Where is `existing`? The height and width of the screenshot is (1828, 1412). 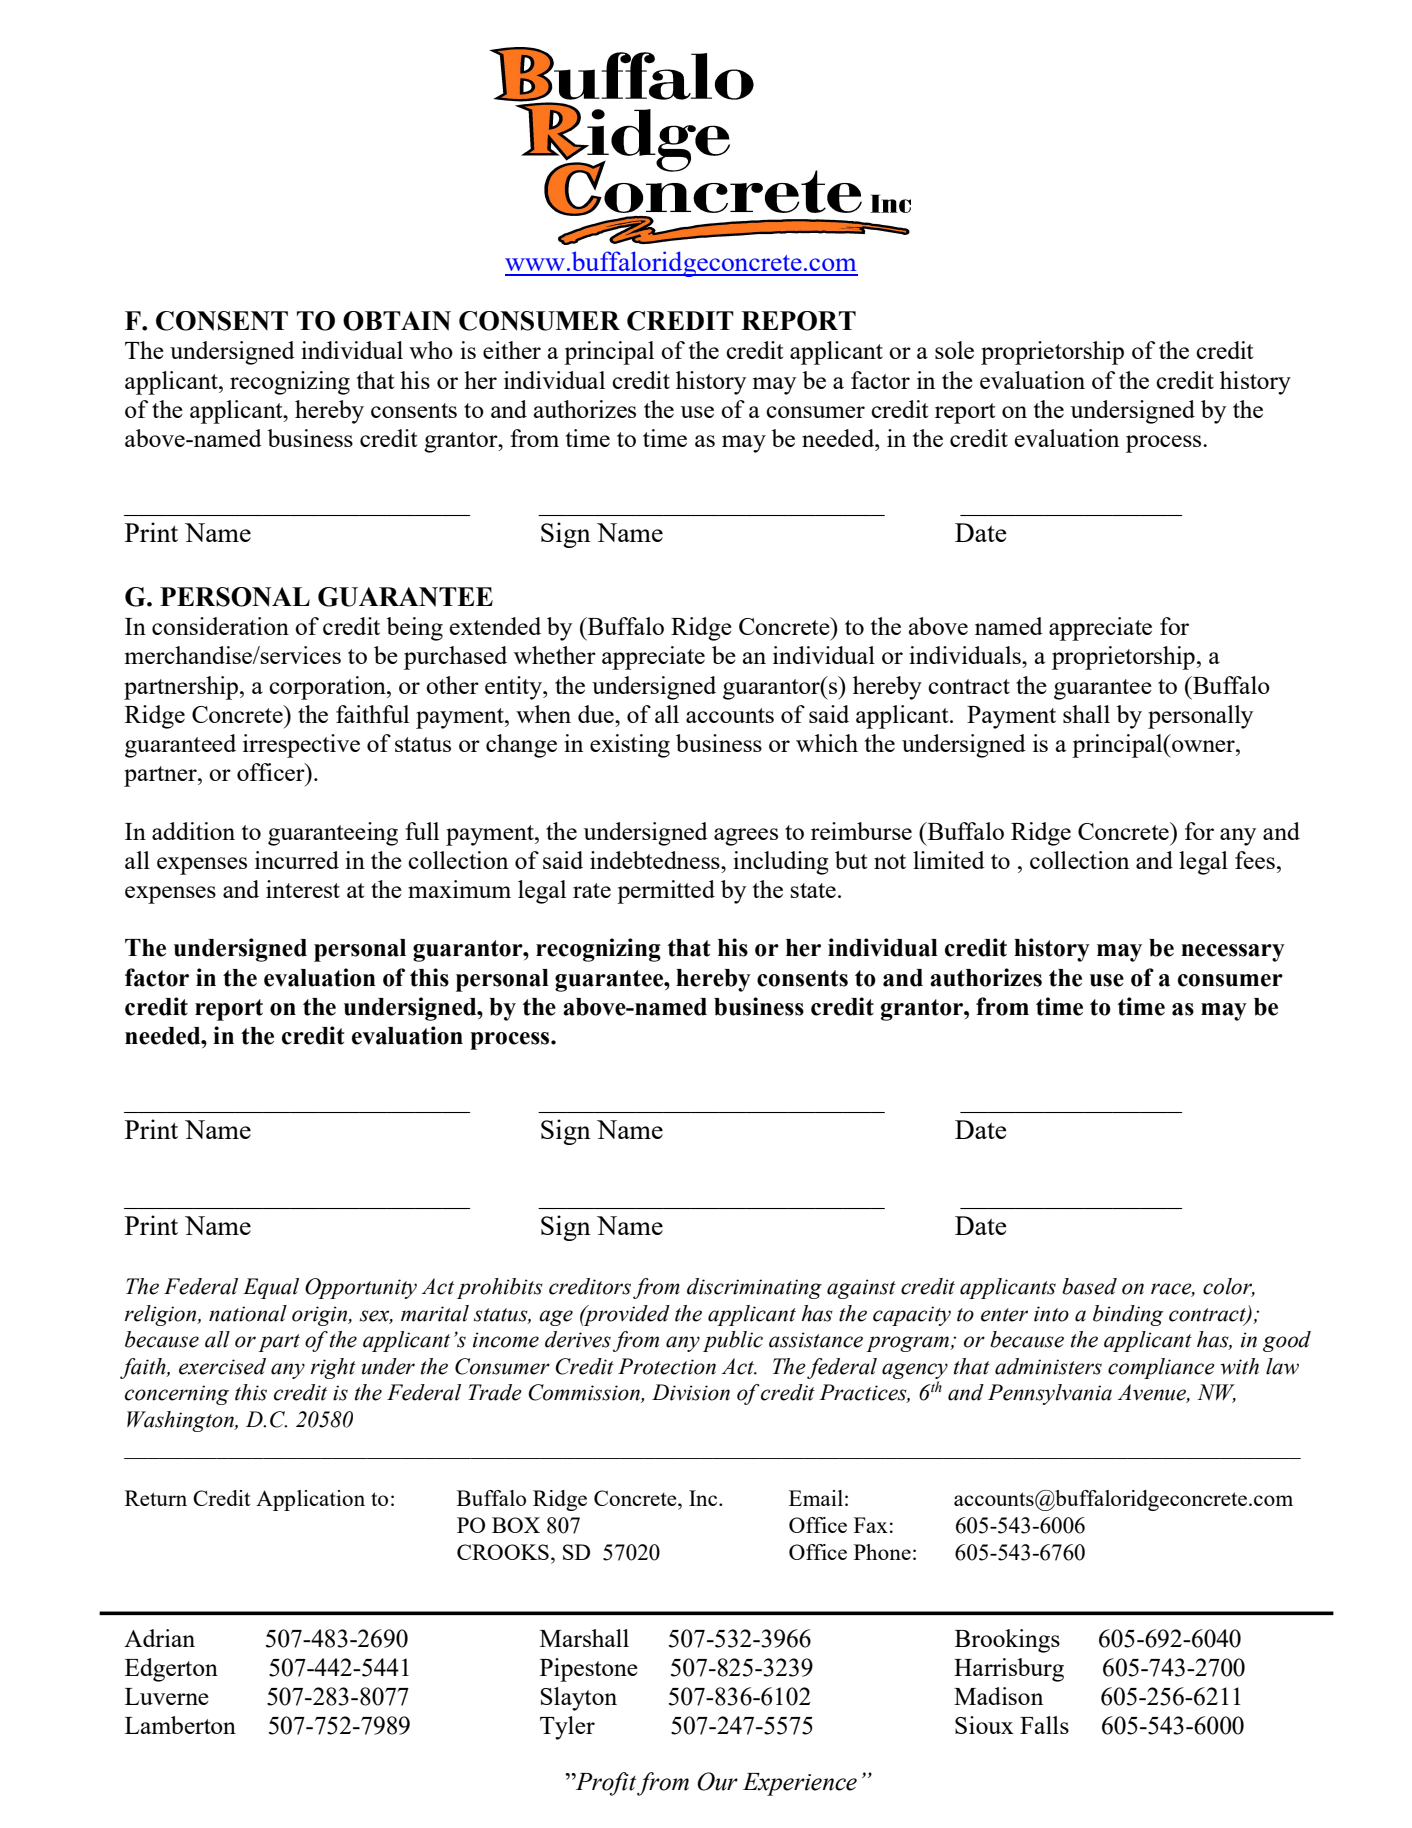
existing is located at coordinates (630, 746).
